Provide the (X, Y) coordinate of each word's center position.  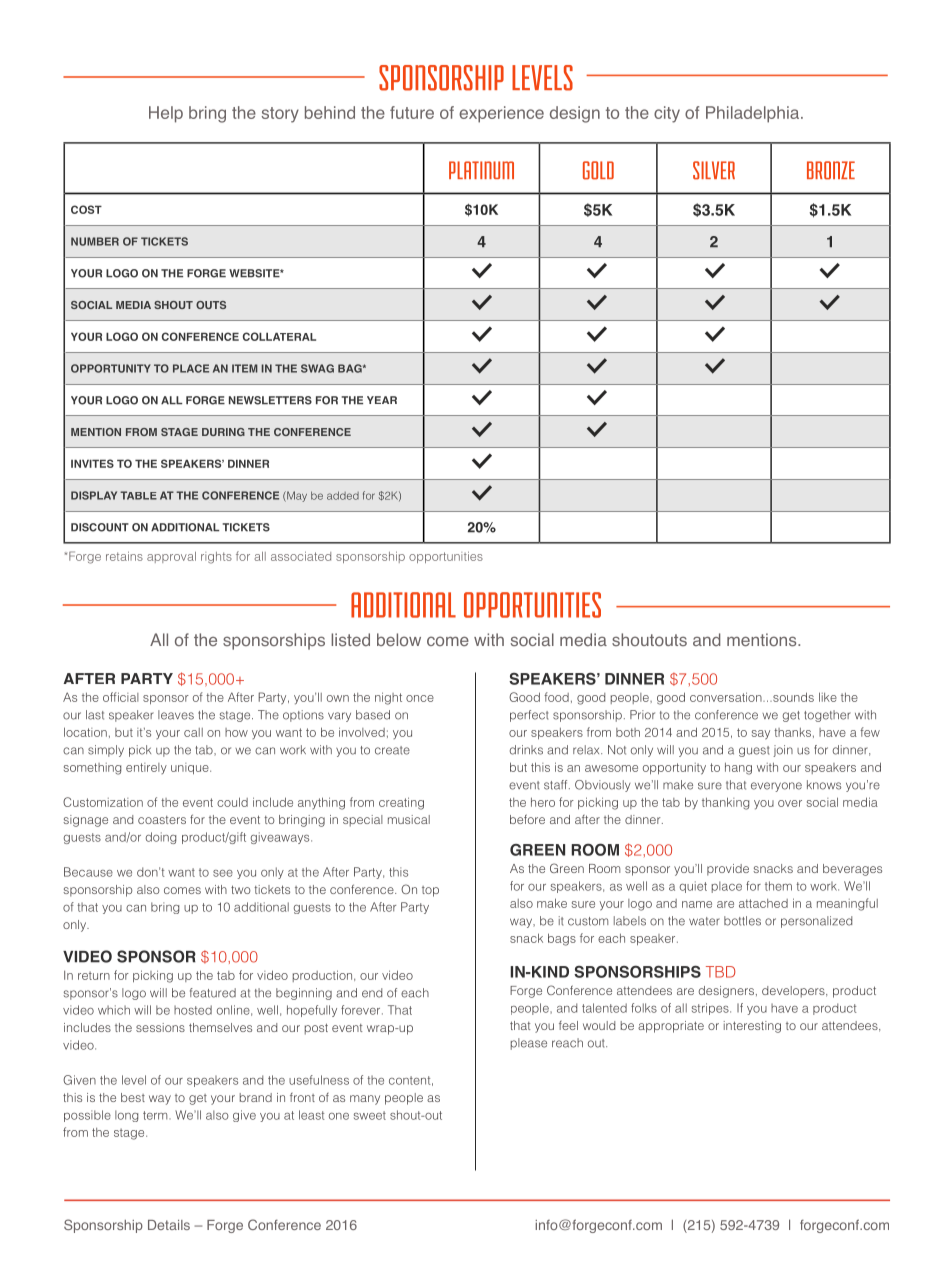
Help (166, 114)
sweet (370, 1115)
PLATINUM (481, 170)
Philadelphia (754, 114)
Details (169, 1225)
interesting (752, 1027)
